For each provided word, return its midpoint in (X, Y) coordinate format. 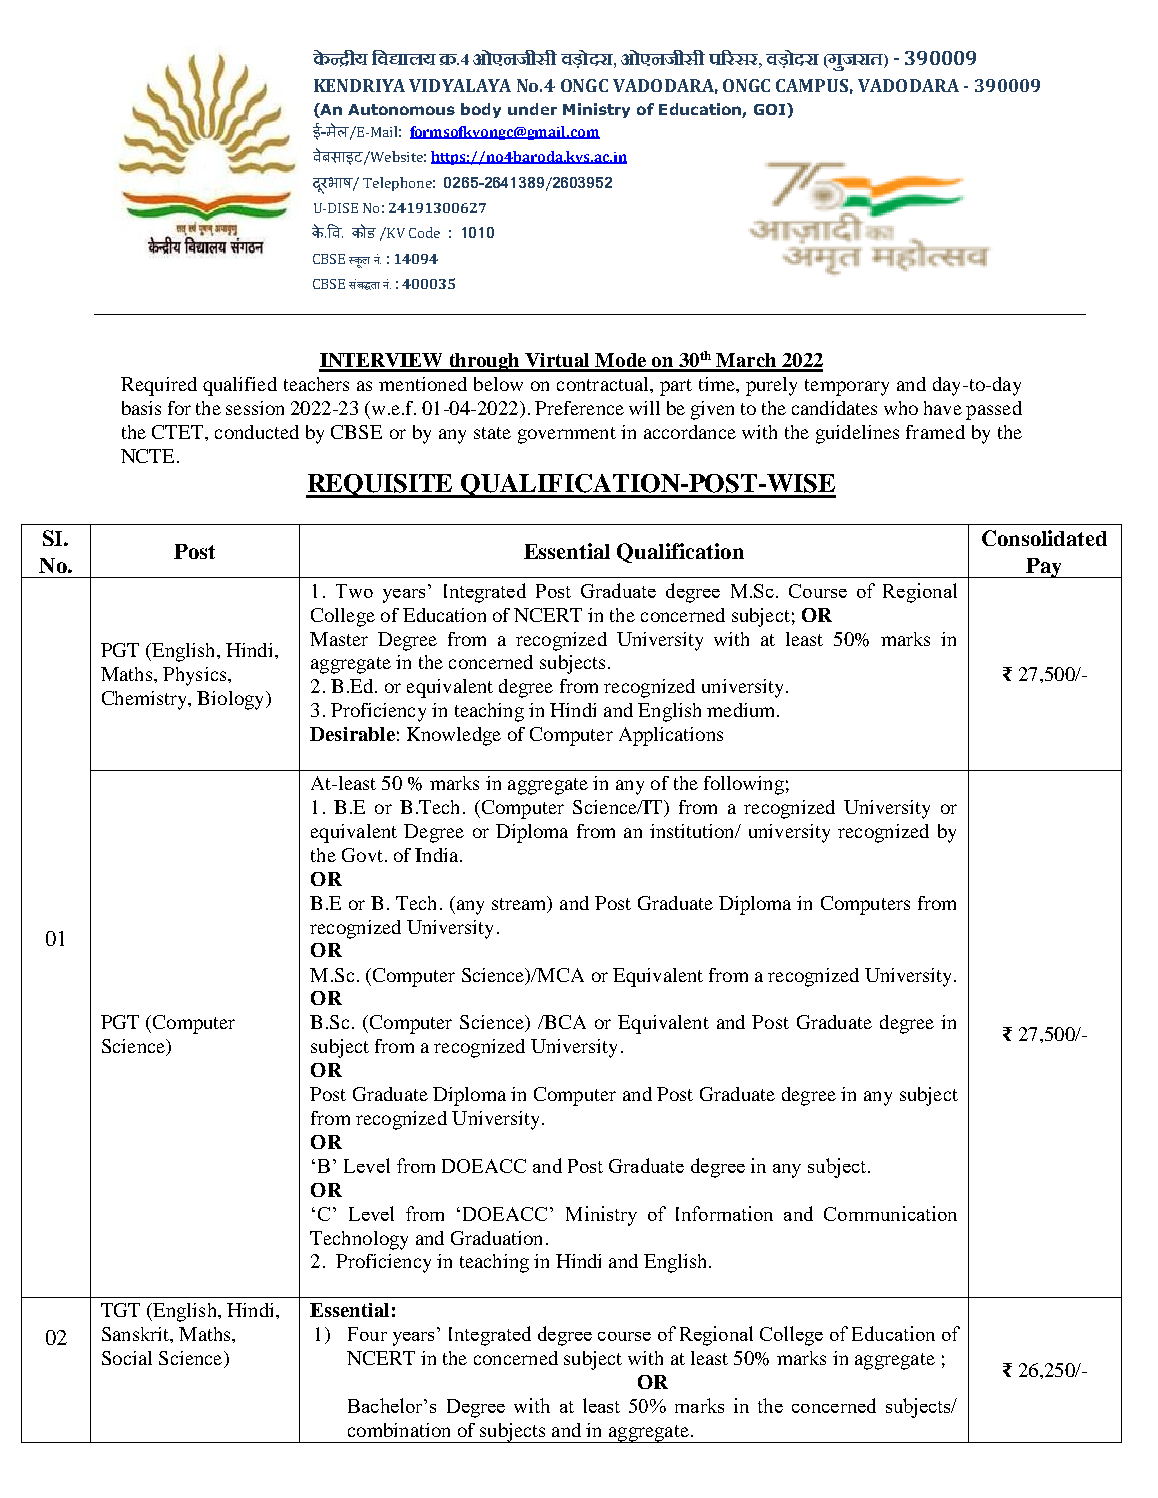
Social (127, 1358)
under (532, 109)
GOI (771, 109)
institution (693, 831)
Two (354, 591)
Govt (362, 855)
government (567, 435)
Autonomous (401, 109)
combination (399, 1430)
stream (520, 904)
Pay (1044, 568)
